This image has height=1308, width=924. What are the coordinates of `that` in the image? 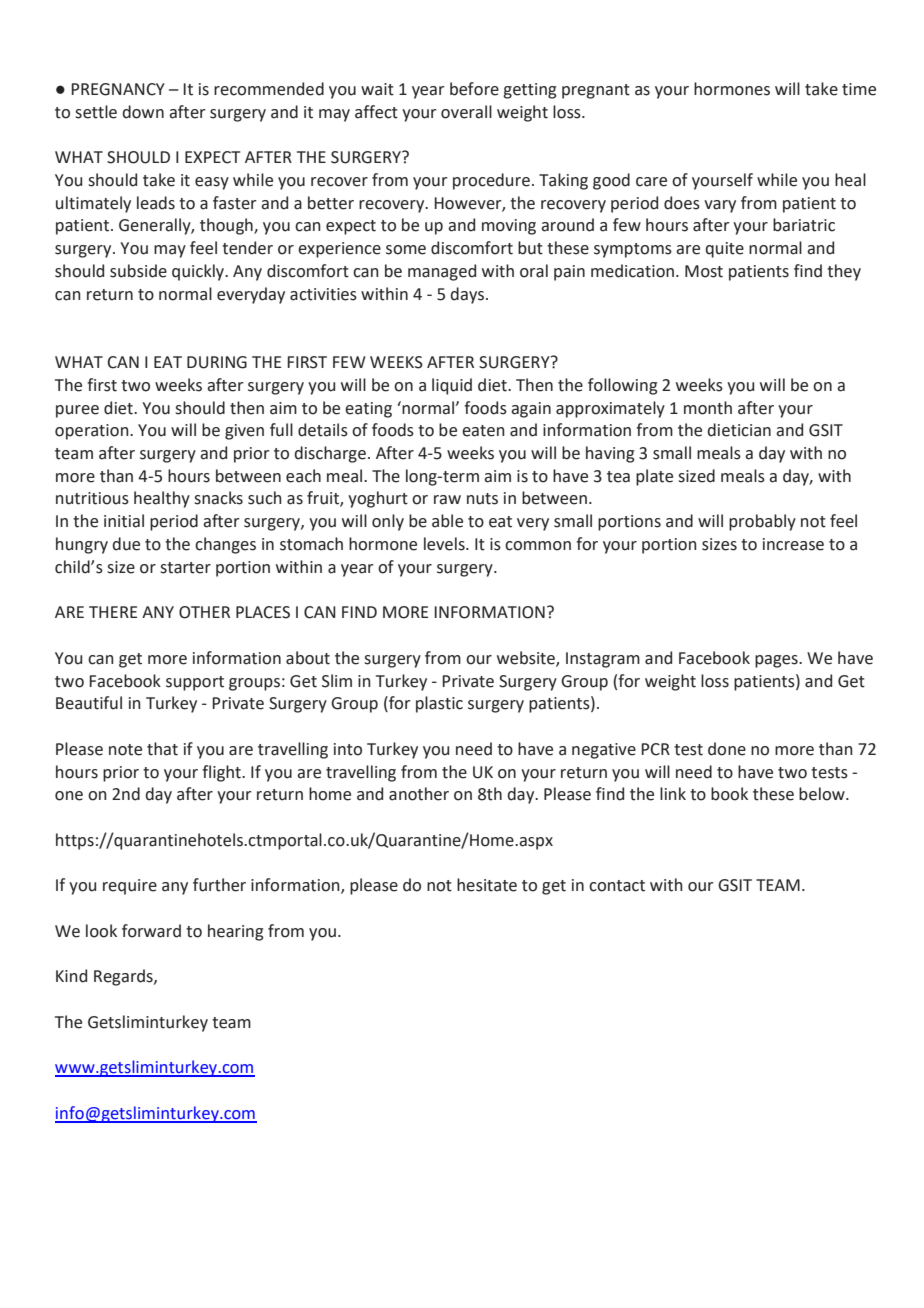 It's located at (162, 749).
